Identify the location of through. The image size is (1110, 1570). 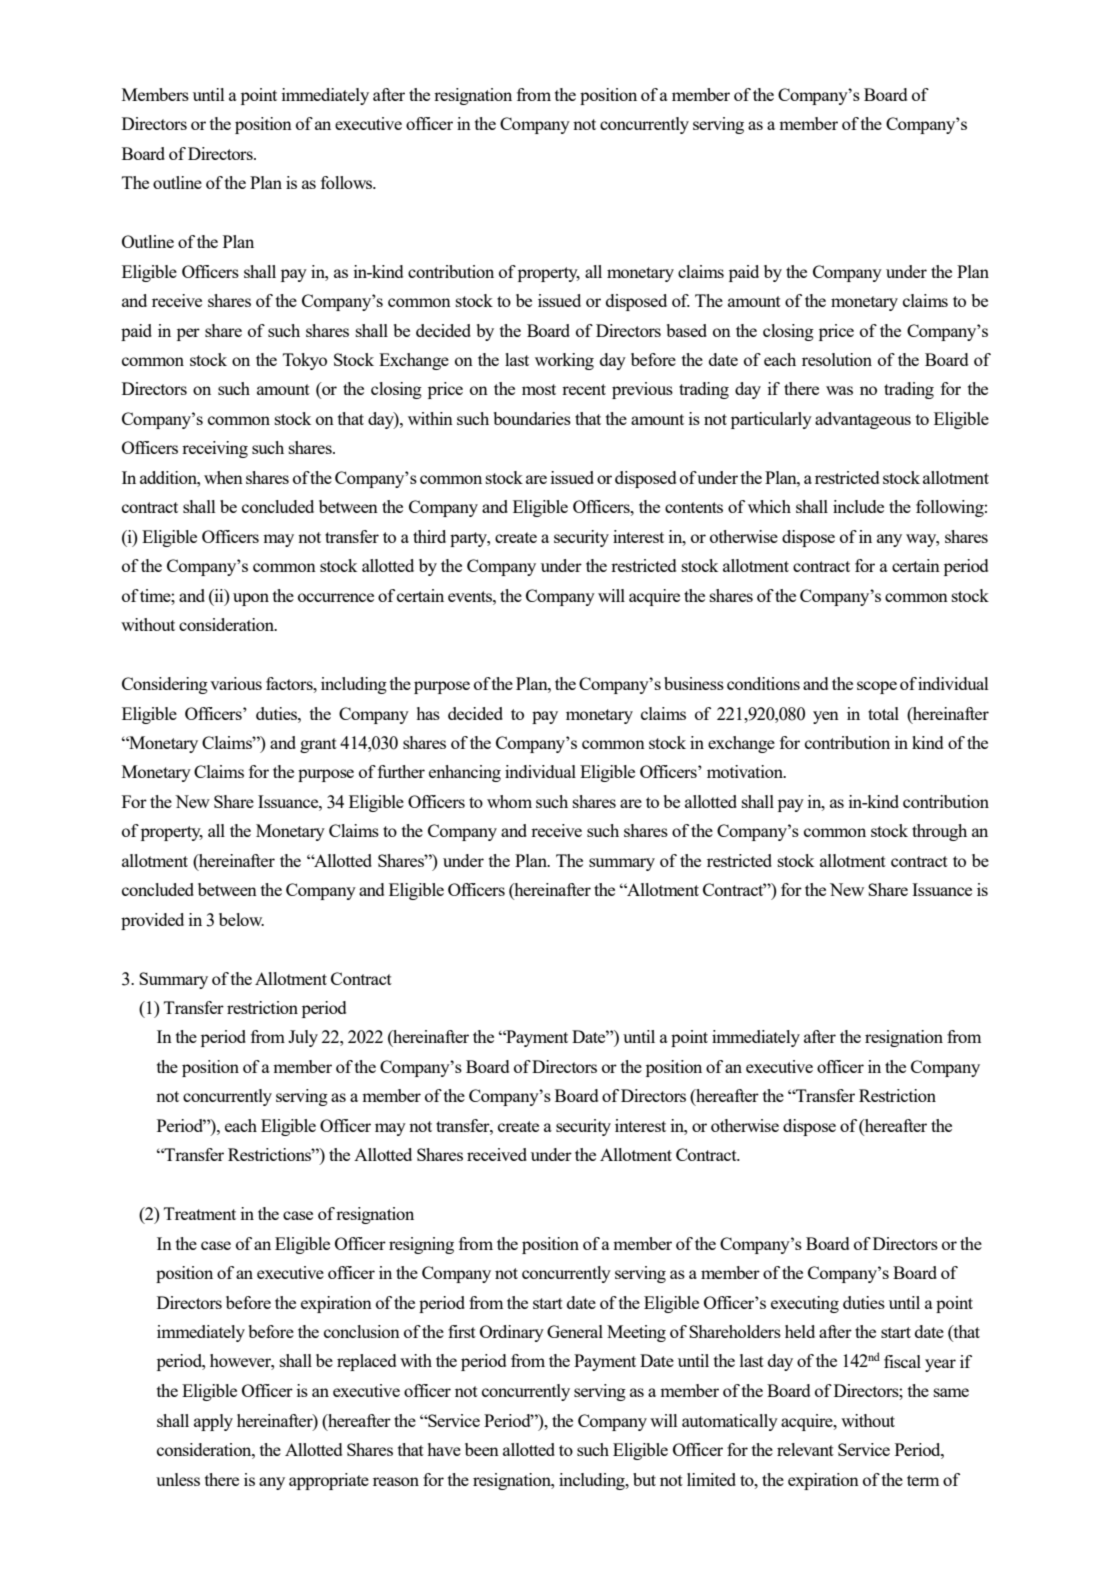
(939, 832).
